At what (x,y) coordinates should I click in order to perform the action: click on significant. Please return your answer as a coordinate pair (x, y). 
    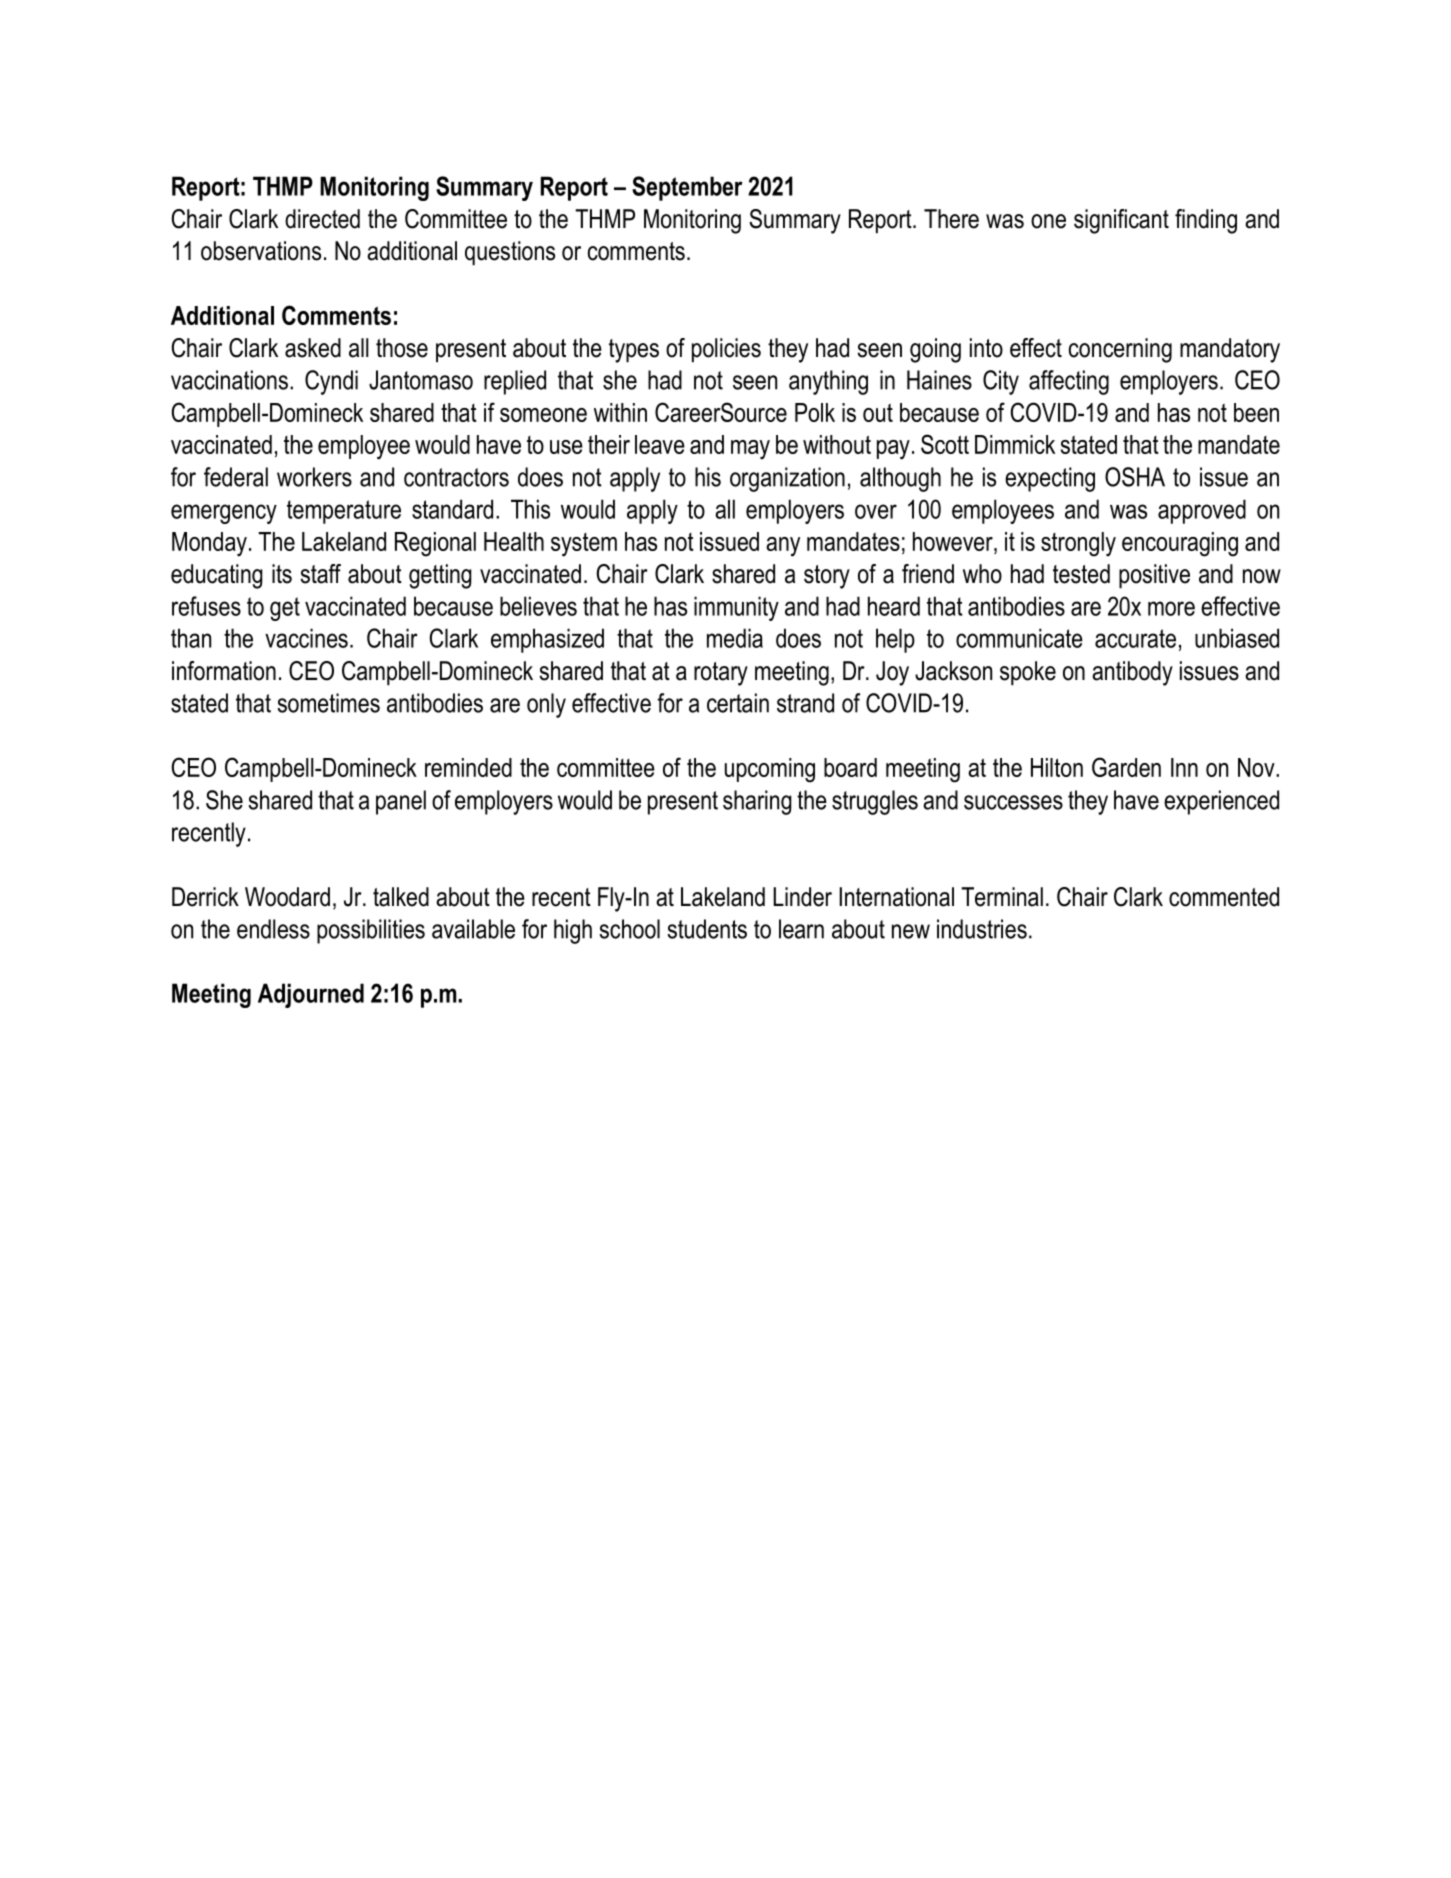
    Looking at the image, I should click on (1121, 221).
